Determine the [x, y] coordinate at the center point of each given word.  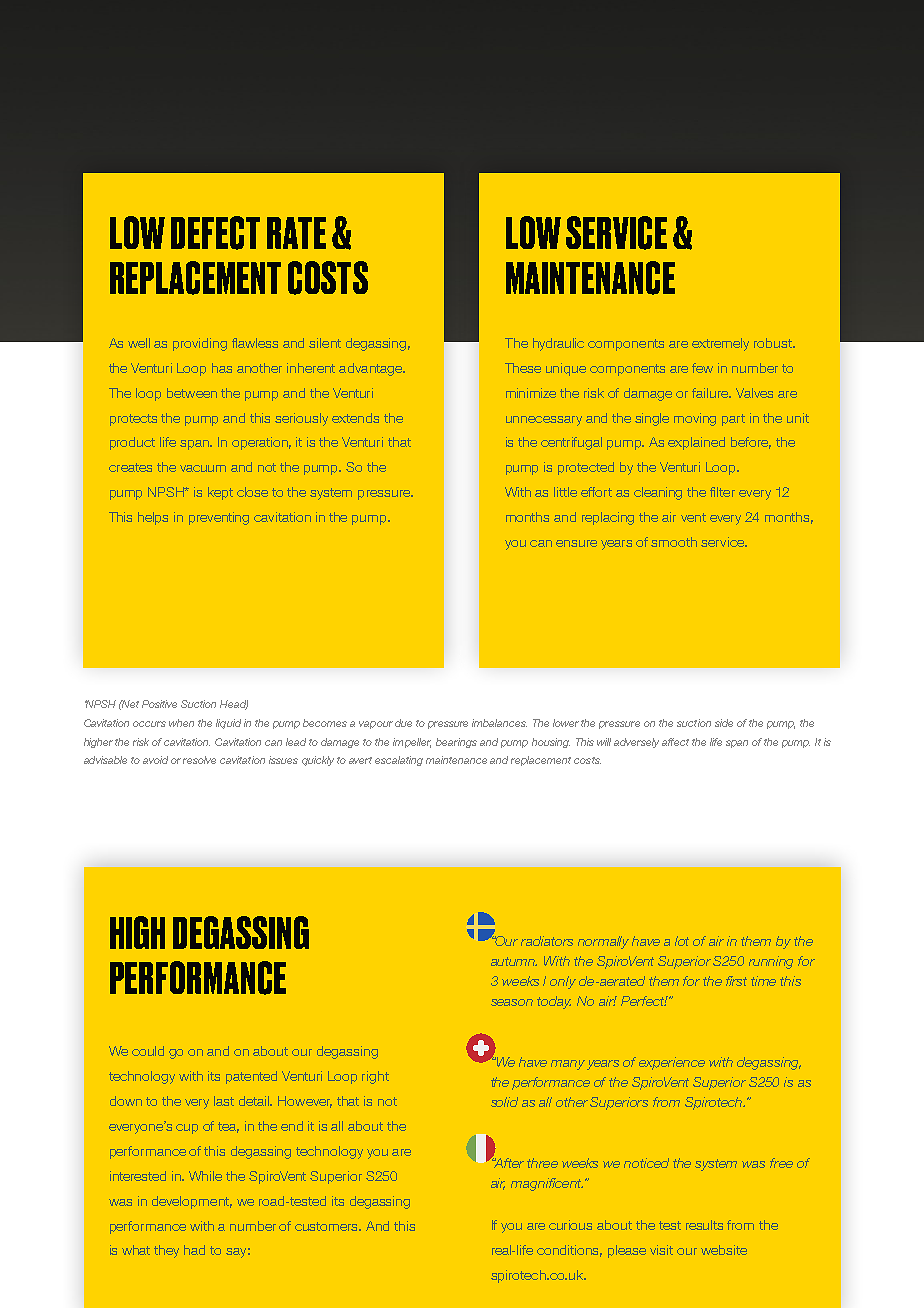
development [192, 1202]
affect [675, 742]
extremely [720, 344]
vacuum [203, 468]
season [512, 1002]
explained [696, 443]
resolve [199, 760]
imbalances [499, 723]
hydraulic [558, 344]
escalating [399, 761]
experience [672, 1063]
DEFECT [215, 233]
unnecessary [544, 421]
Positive [159, 704]
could [148, 1051]
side [724, 723]
